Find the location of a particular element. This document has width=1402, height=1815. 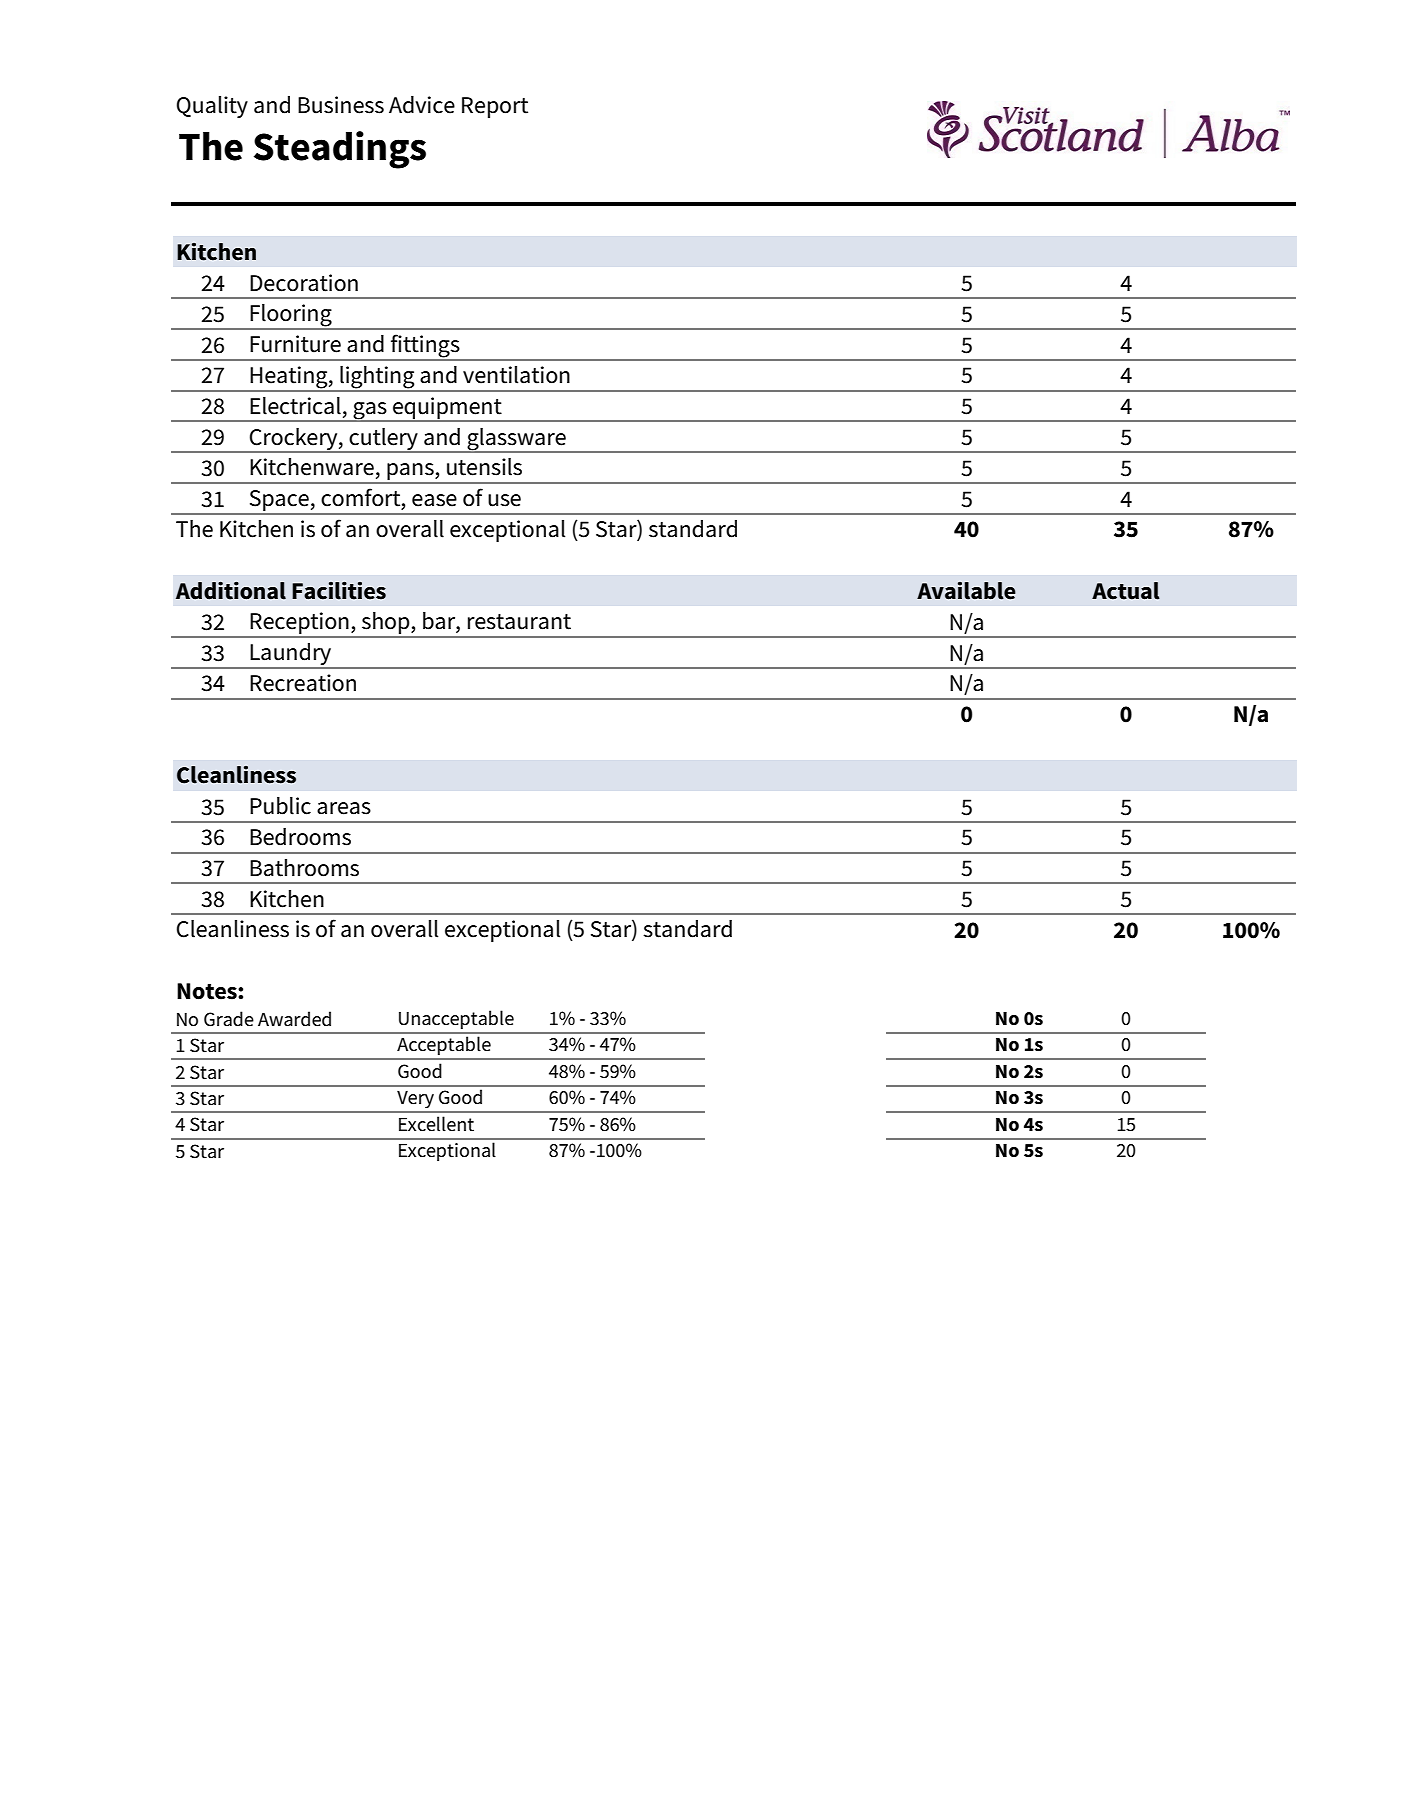

Available is located at coordinates (966, 591).
